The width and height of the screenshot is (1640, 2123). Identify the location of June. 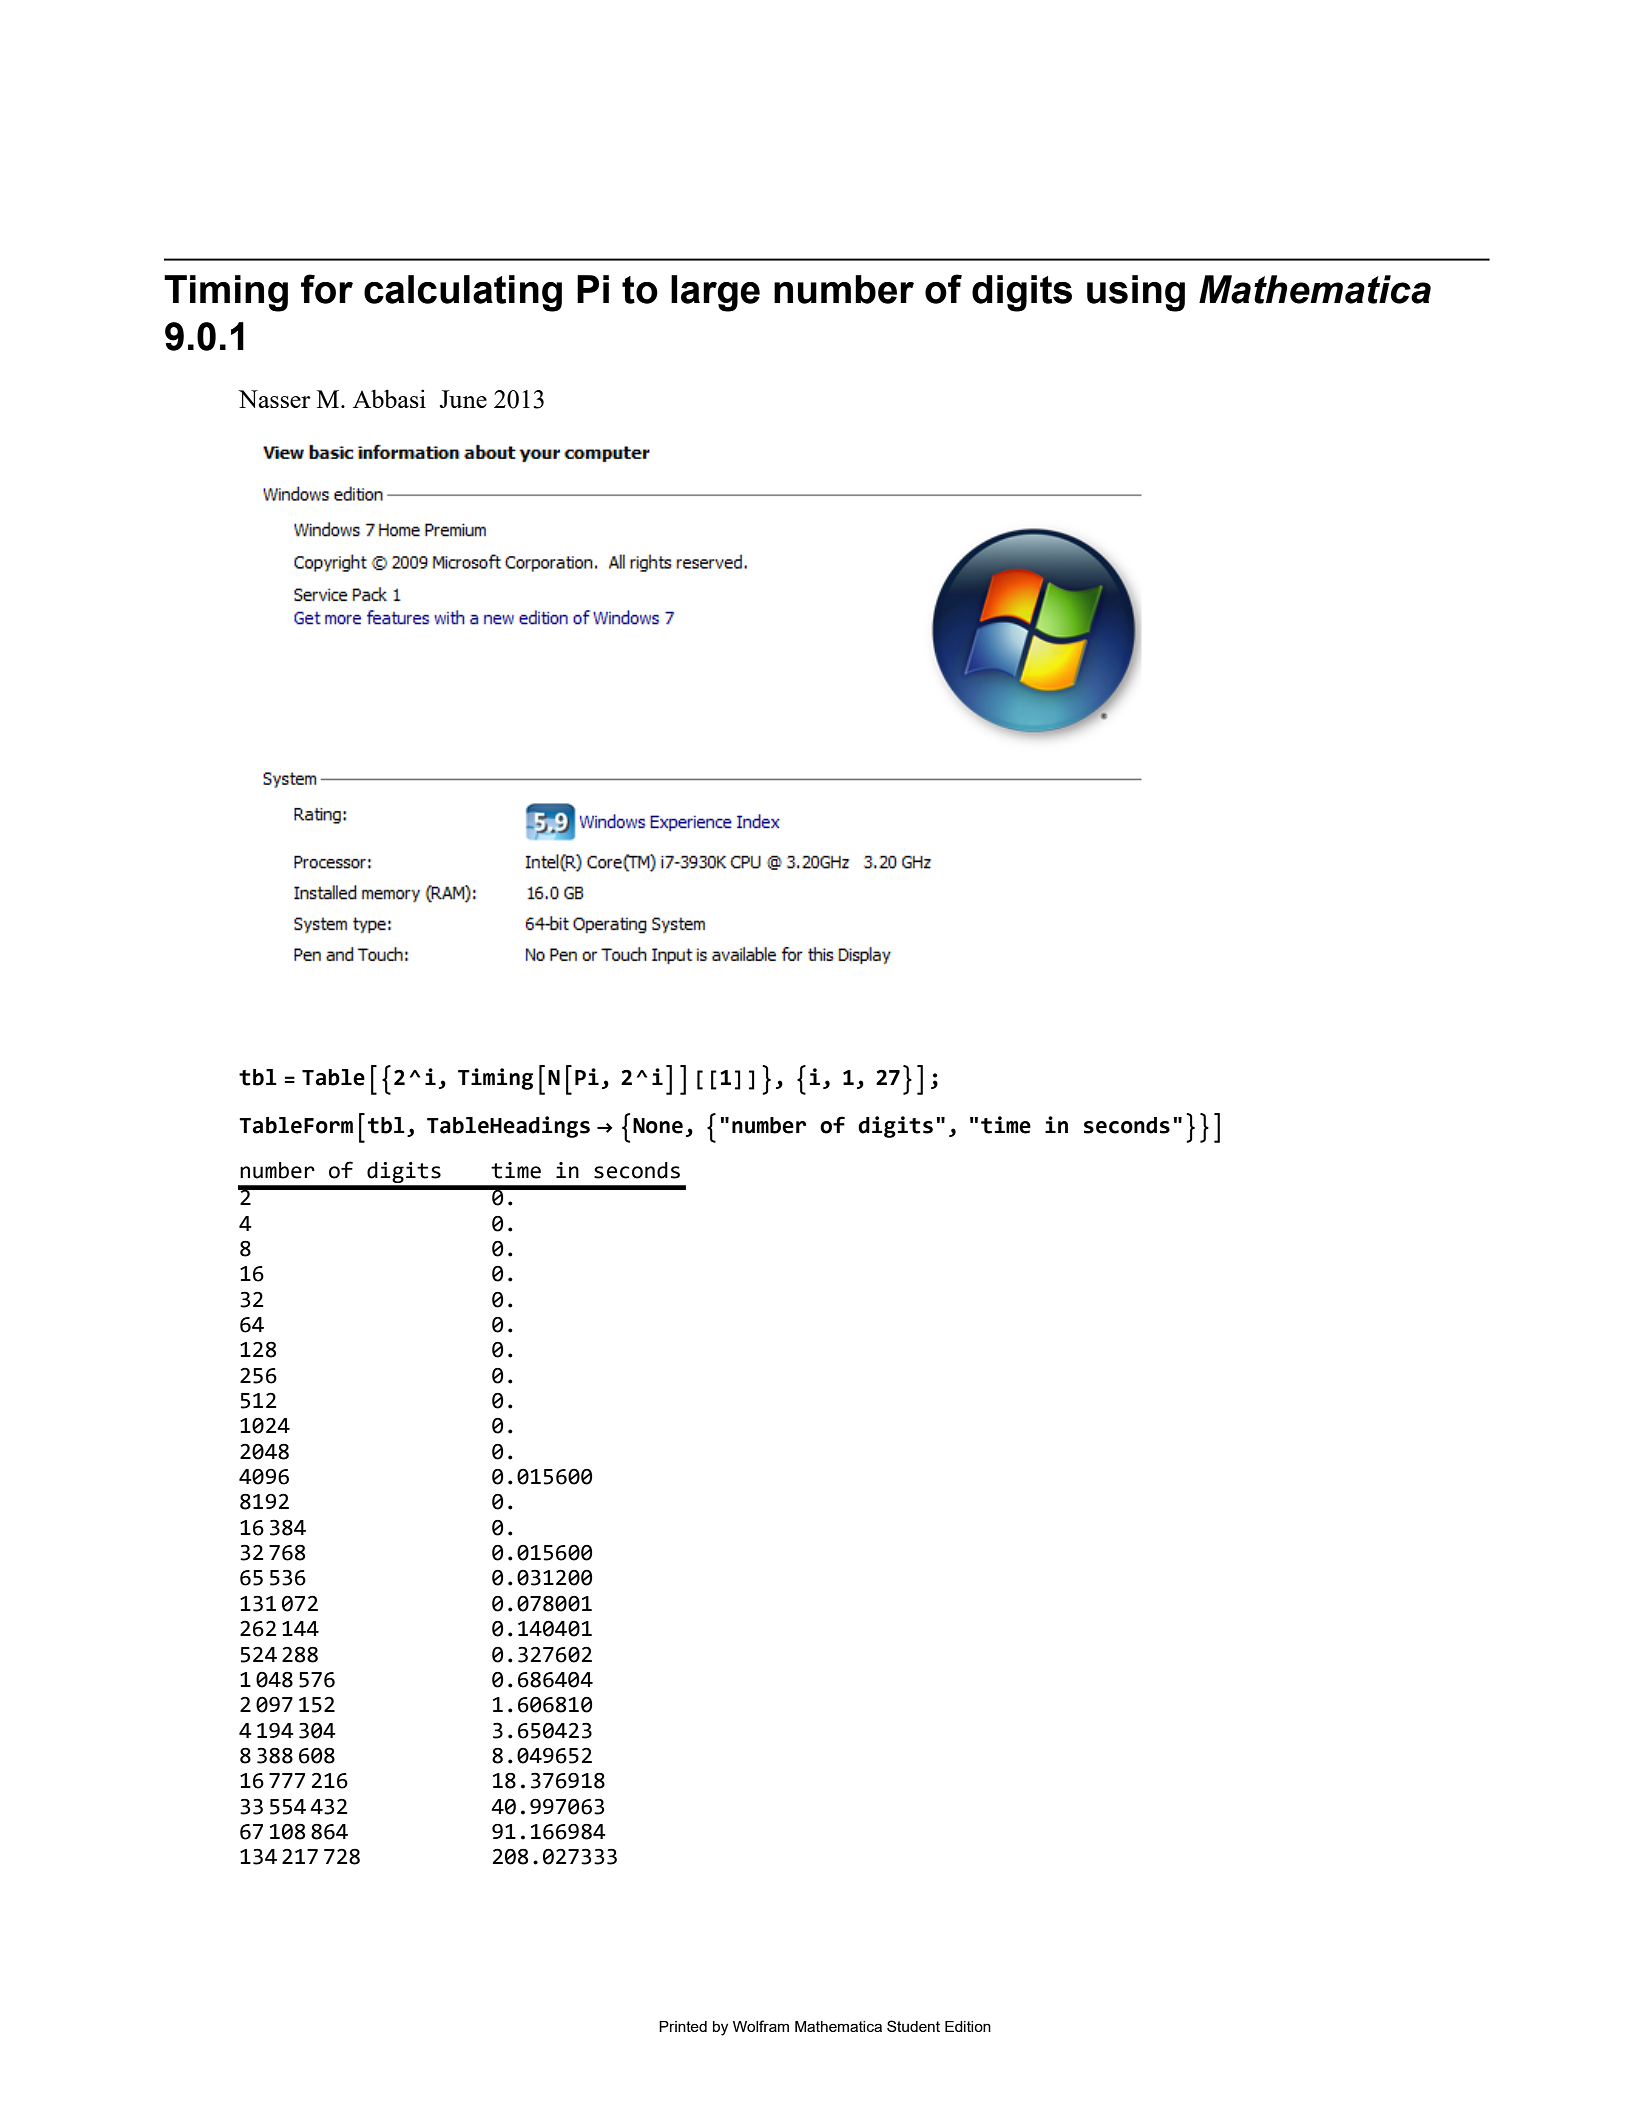
(463, 399).
